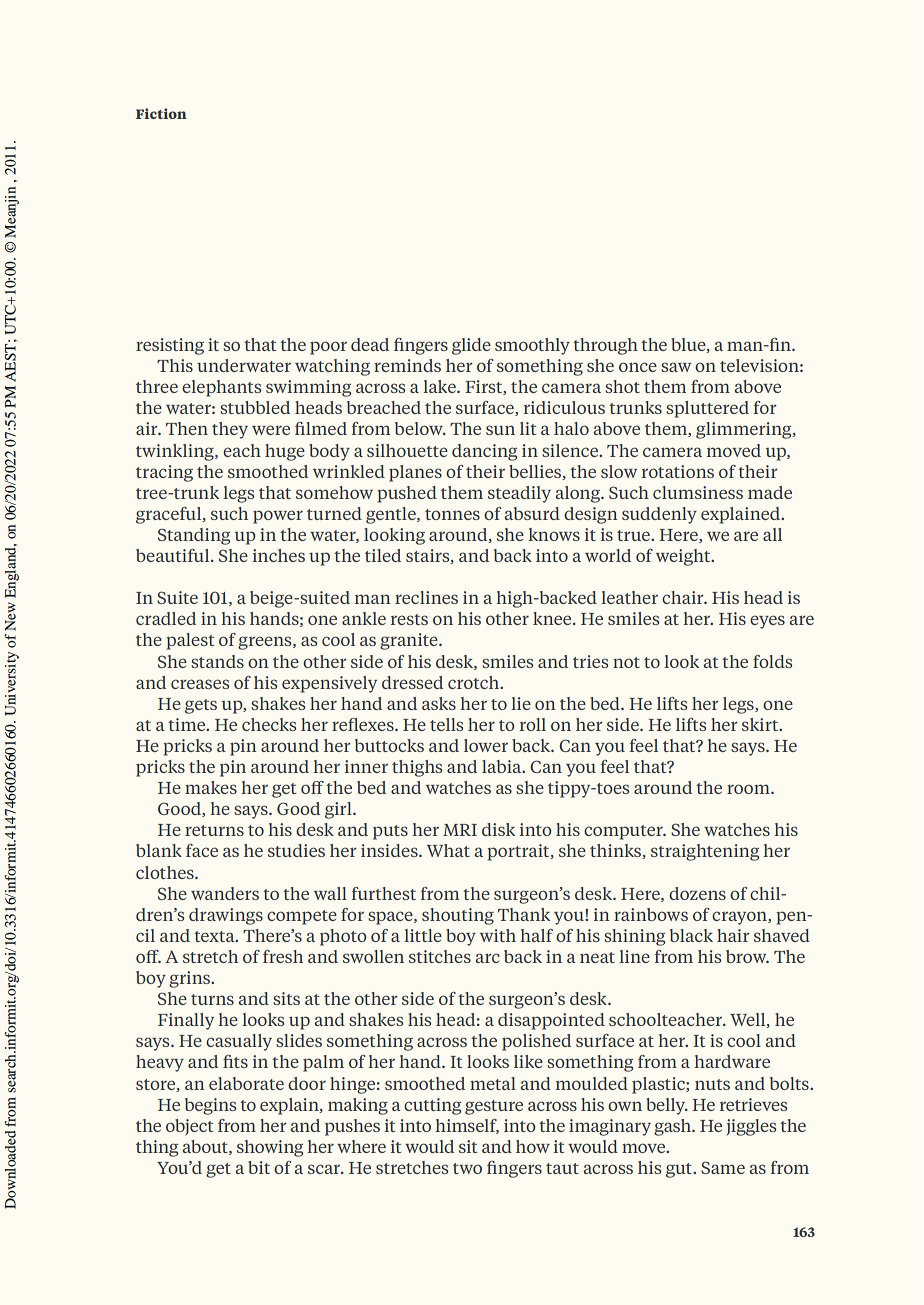 The height and width of the screenshot is (1305, 924). I want to click on glide, so click(471, 346).
